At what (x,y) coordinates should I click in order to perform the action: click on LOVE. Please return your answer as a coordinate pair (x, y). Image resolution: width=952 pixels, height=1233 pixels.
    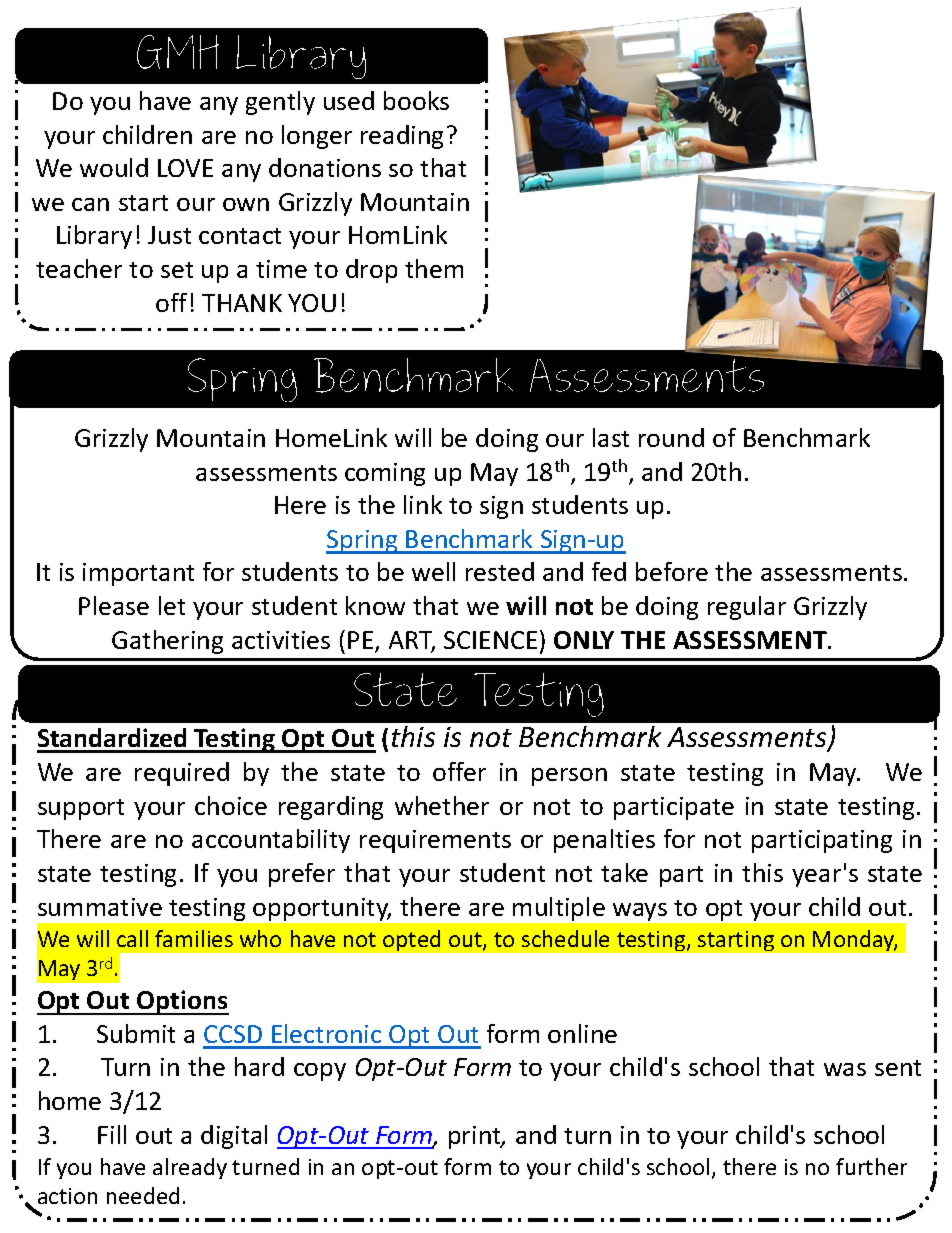
    Looking at the image, I should click on (185, 168).
